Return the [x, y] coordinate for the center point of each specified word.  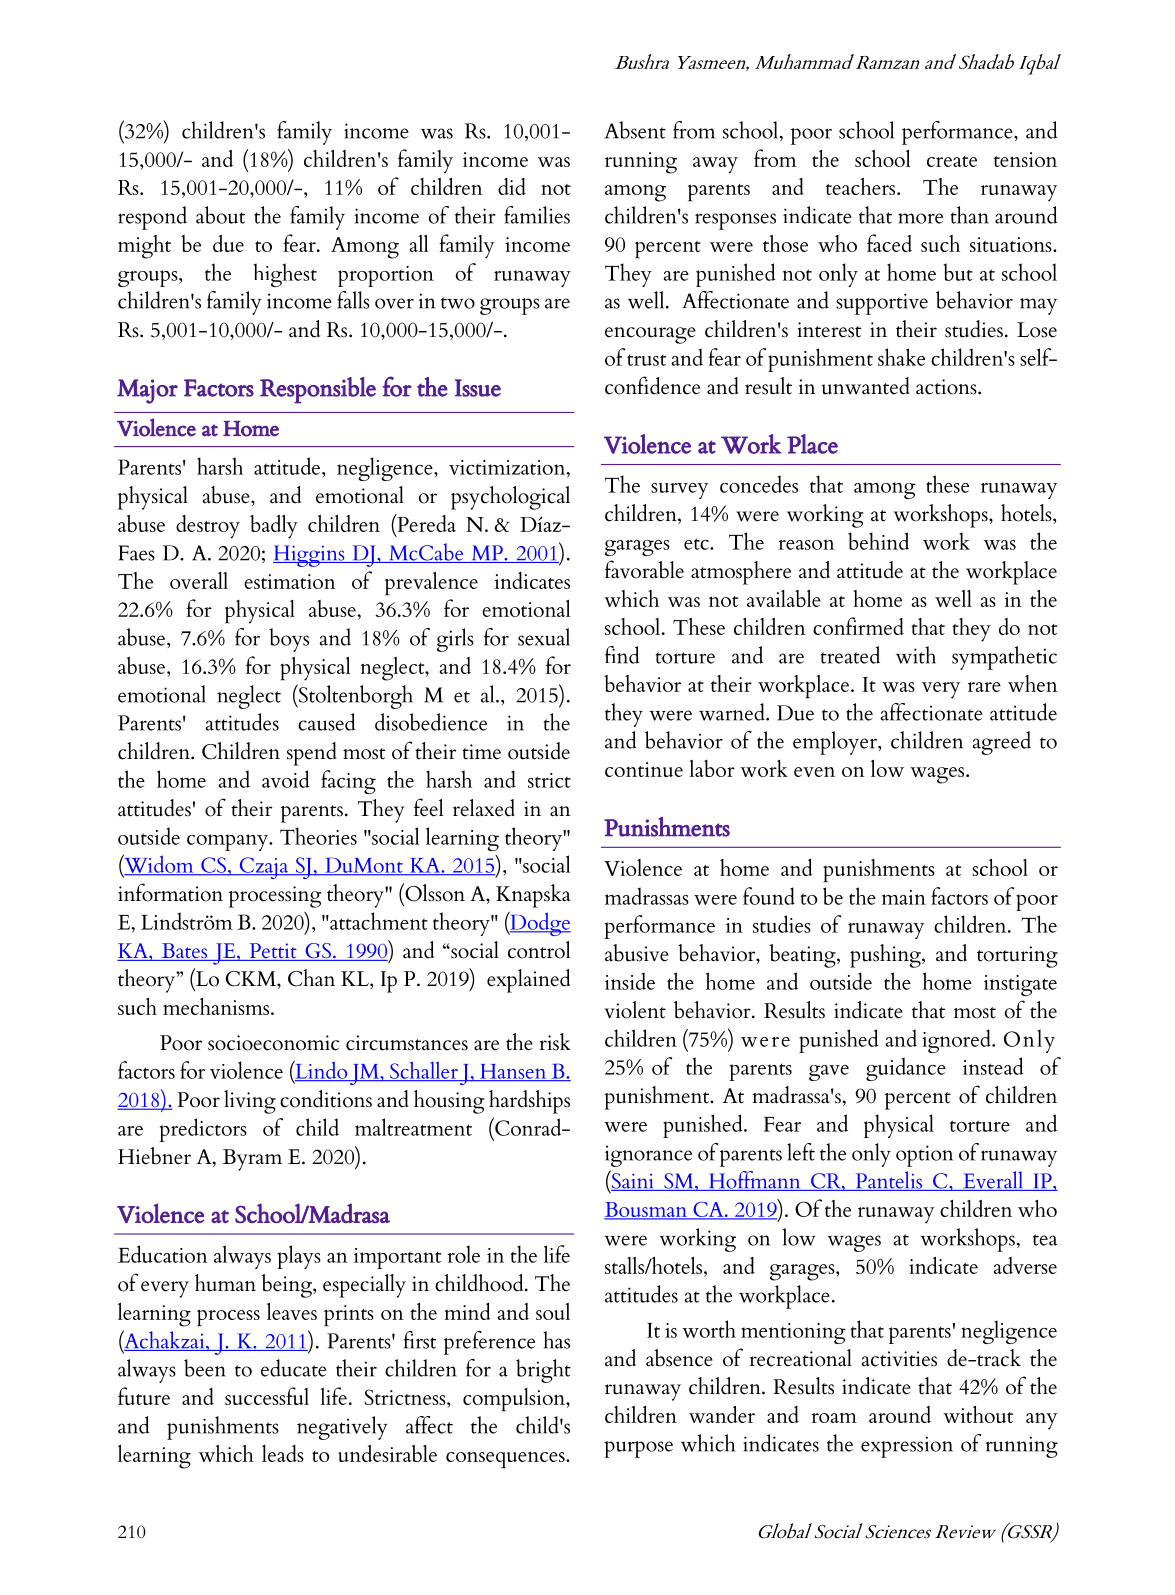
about [220, 215]
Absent [635, 130]
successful [267, 1396]
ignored [957, 1041]
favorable [644, 569]
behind [878, 541]
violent [635, 1010]
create [952, 161]
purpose [638, 1449]
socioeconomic [273, 1043]
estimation [290, 581]
